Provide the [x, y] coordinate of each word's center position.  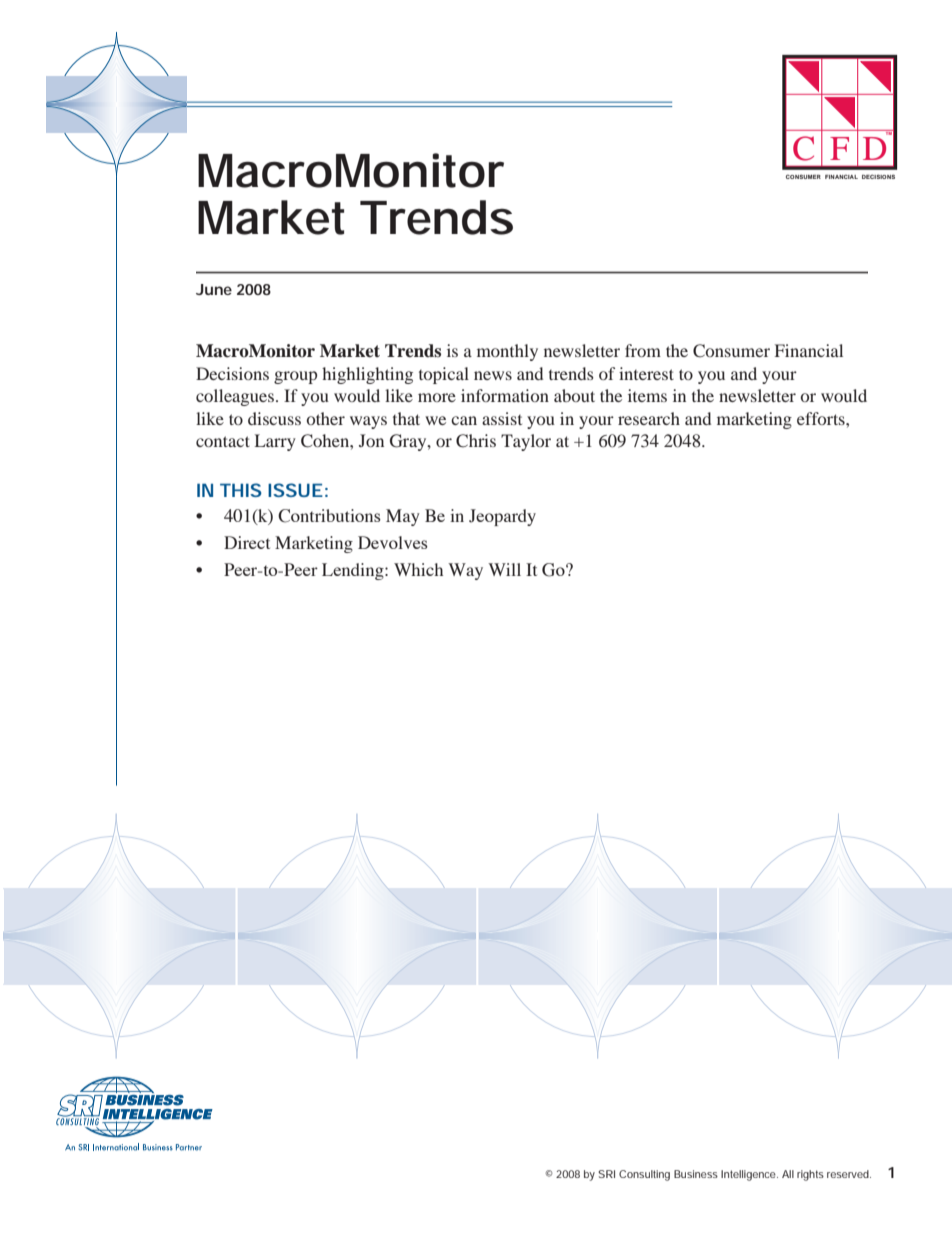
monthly [507, 352]
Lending [354, 571]
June [214, 289]
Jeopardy [502, 517]
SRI [606, 1174]
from [643, 350]
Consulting [644, 1175]
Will [504, 569]
